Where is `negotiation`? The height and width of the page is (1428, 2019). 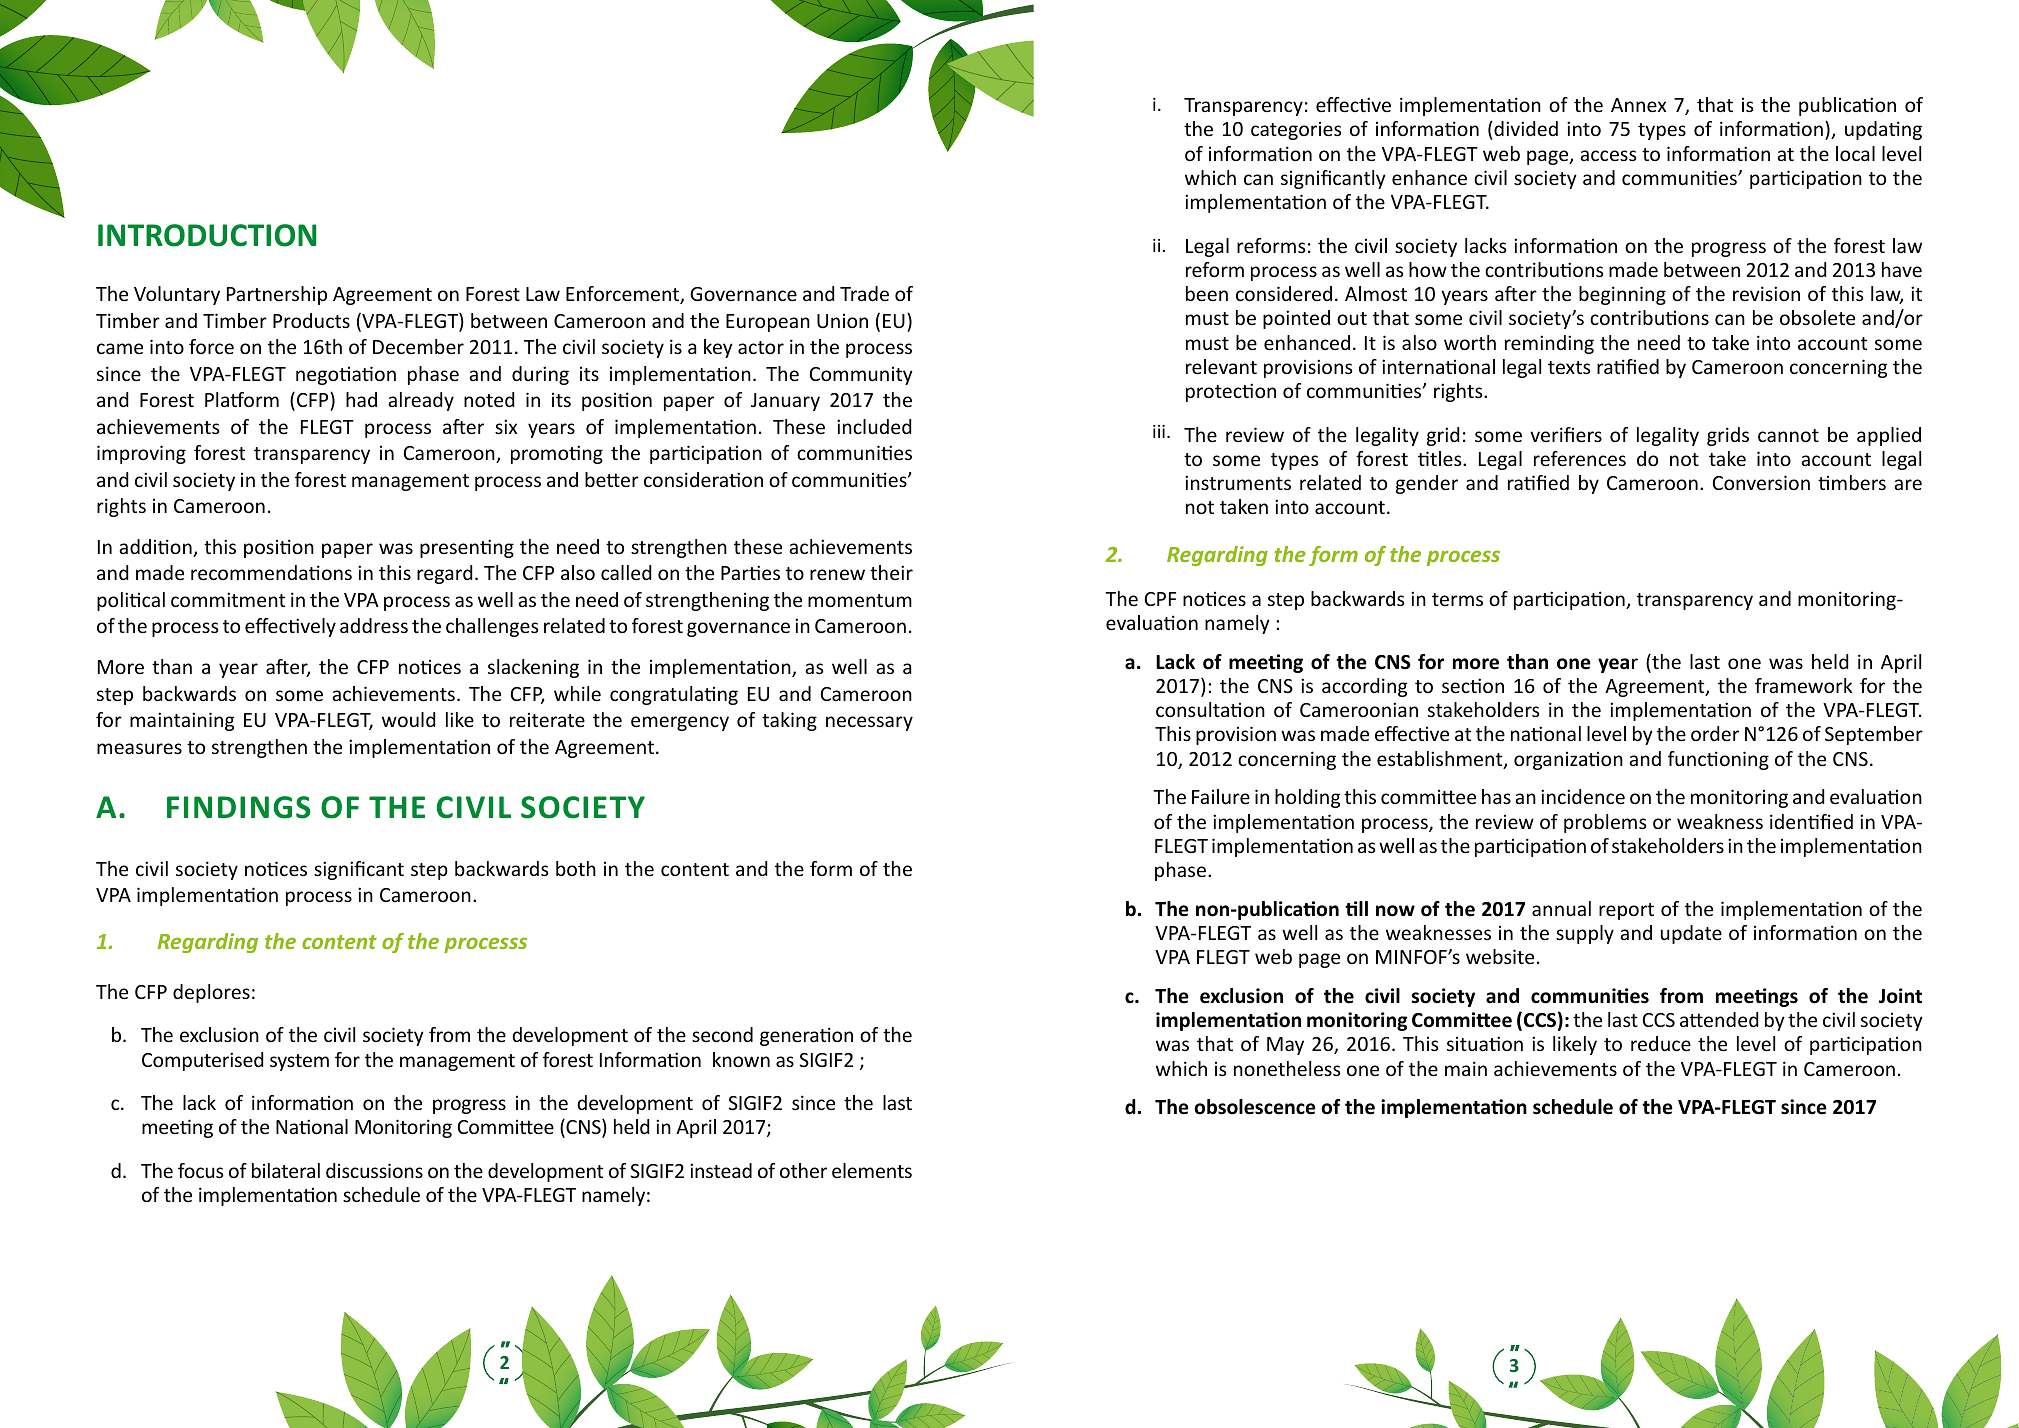
negotiation is located at coordinates (346, 375).
